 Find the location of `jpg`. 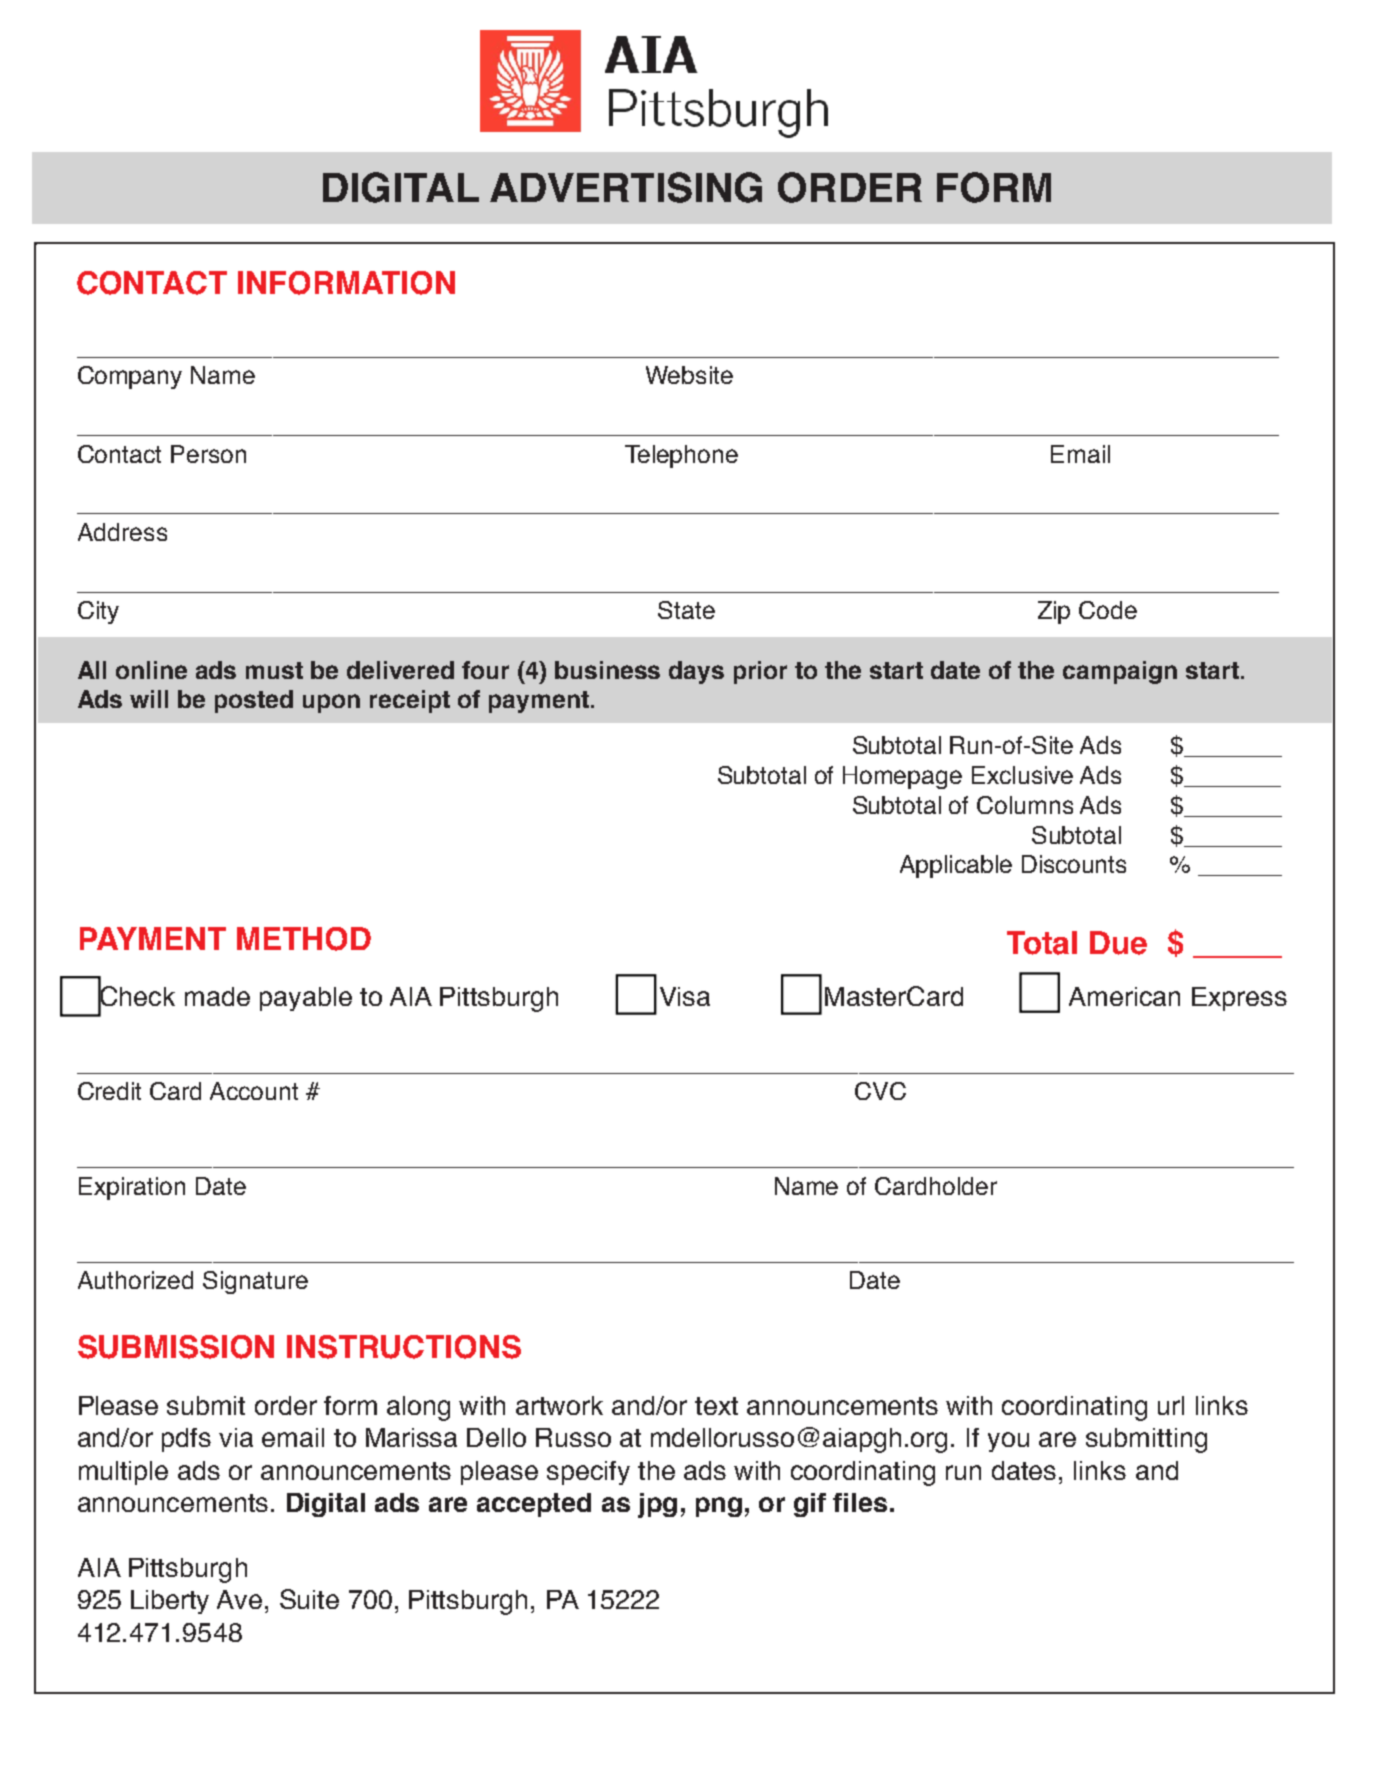

jpg is located at coordinates (657, 1505).
